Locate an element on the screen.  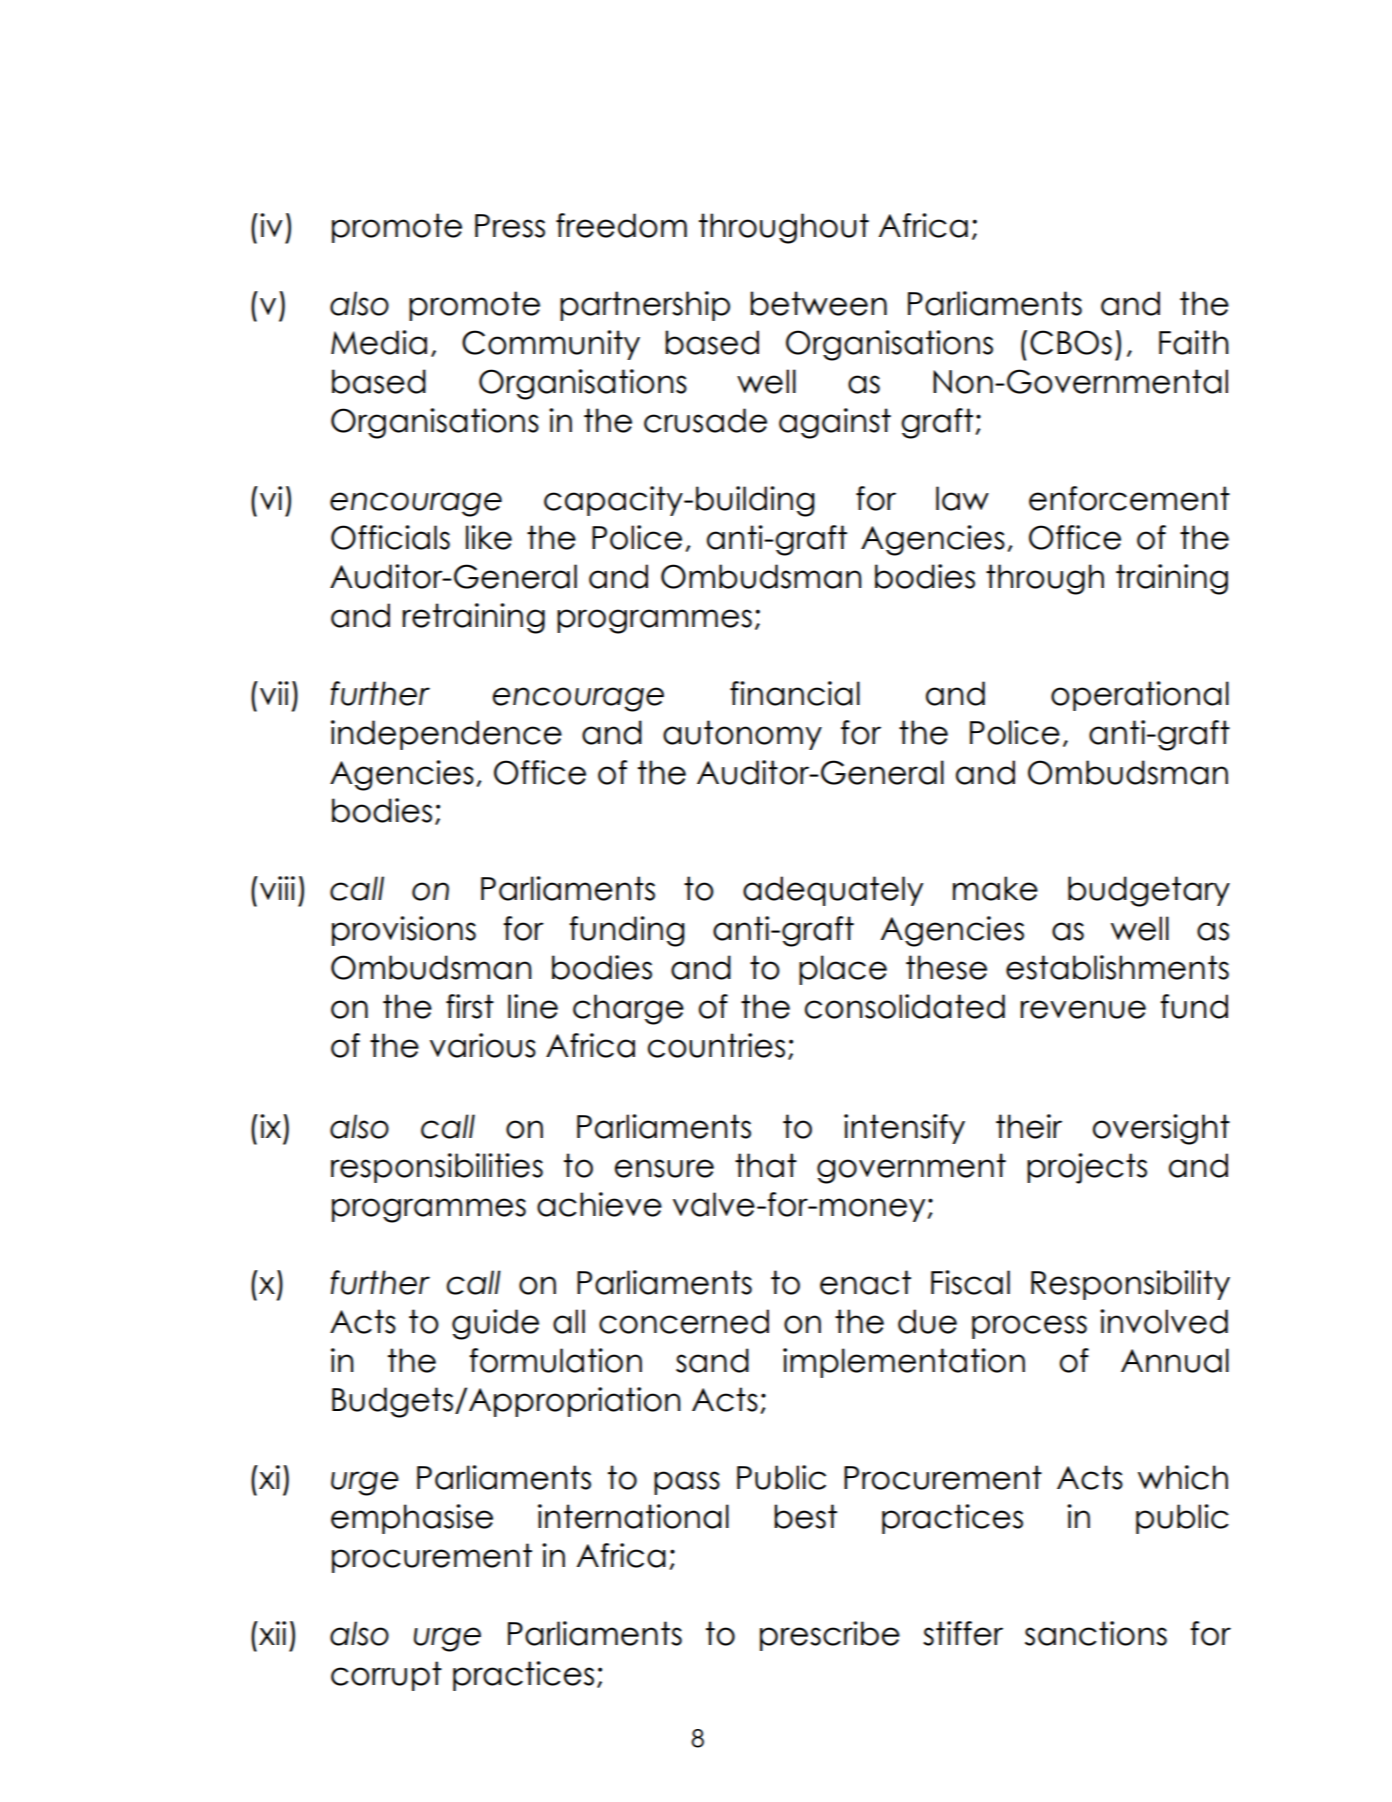
provisions is located at coordinates (404, 931).
